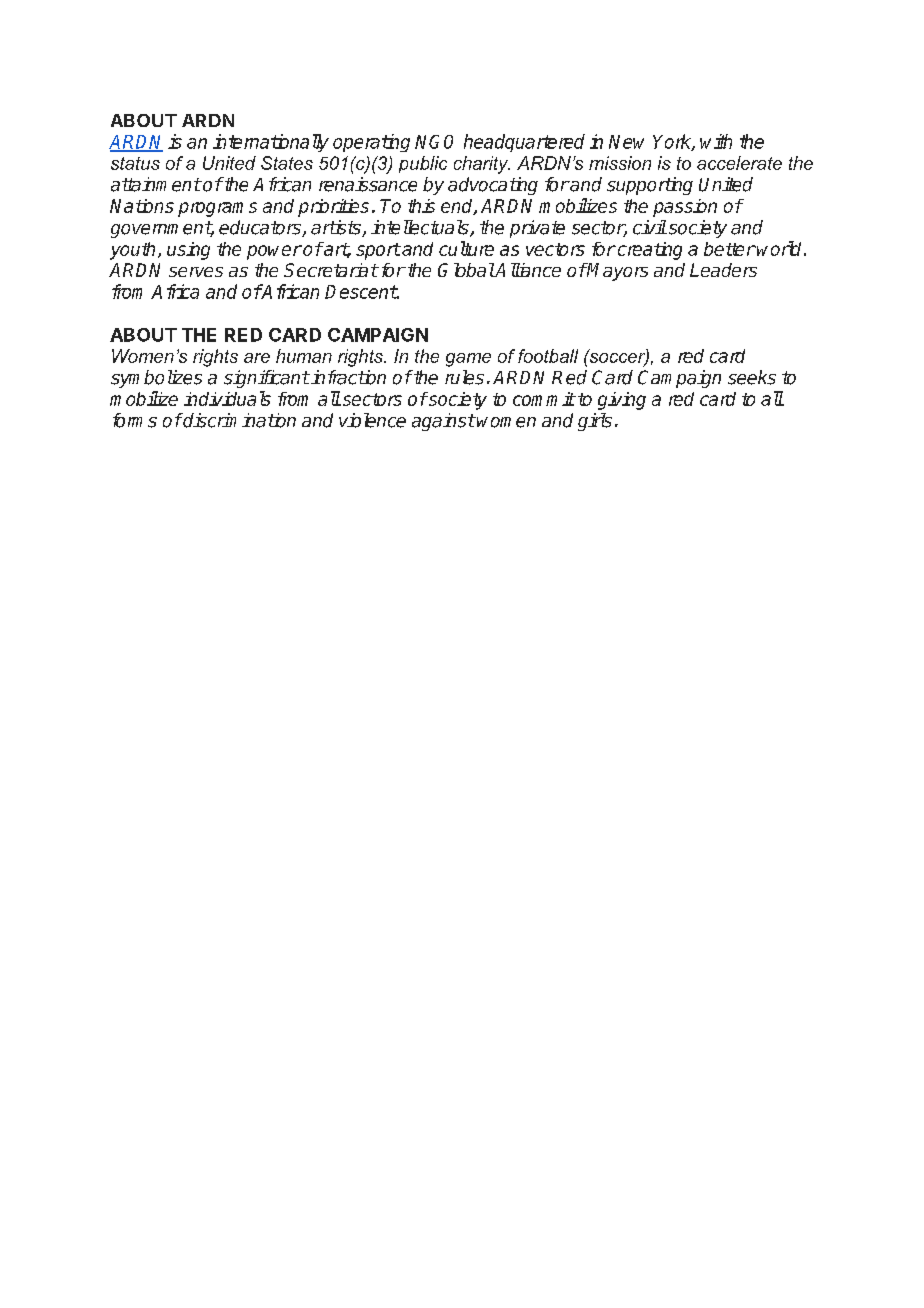 The image size is (924, 1308). I want to click on public, so click(423, 164).
